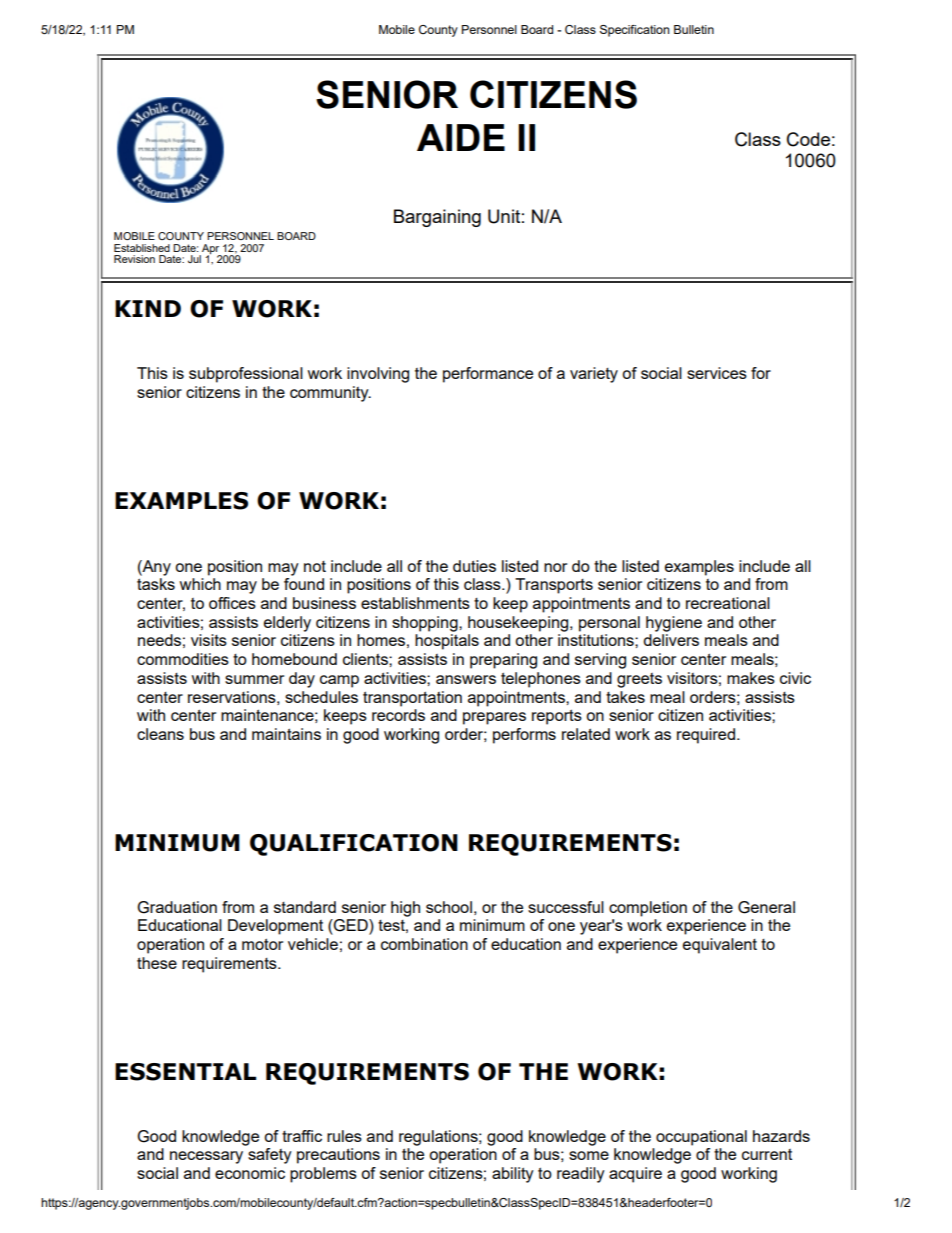 This screenshot has height=1233, width=952. What do you see at coordinates (634, 31) in the screenshot?
I see `Specification` at bounding box center [634, 31].
